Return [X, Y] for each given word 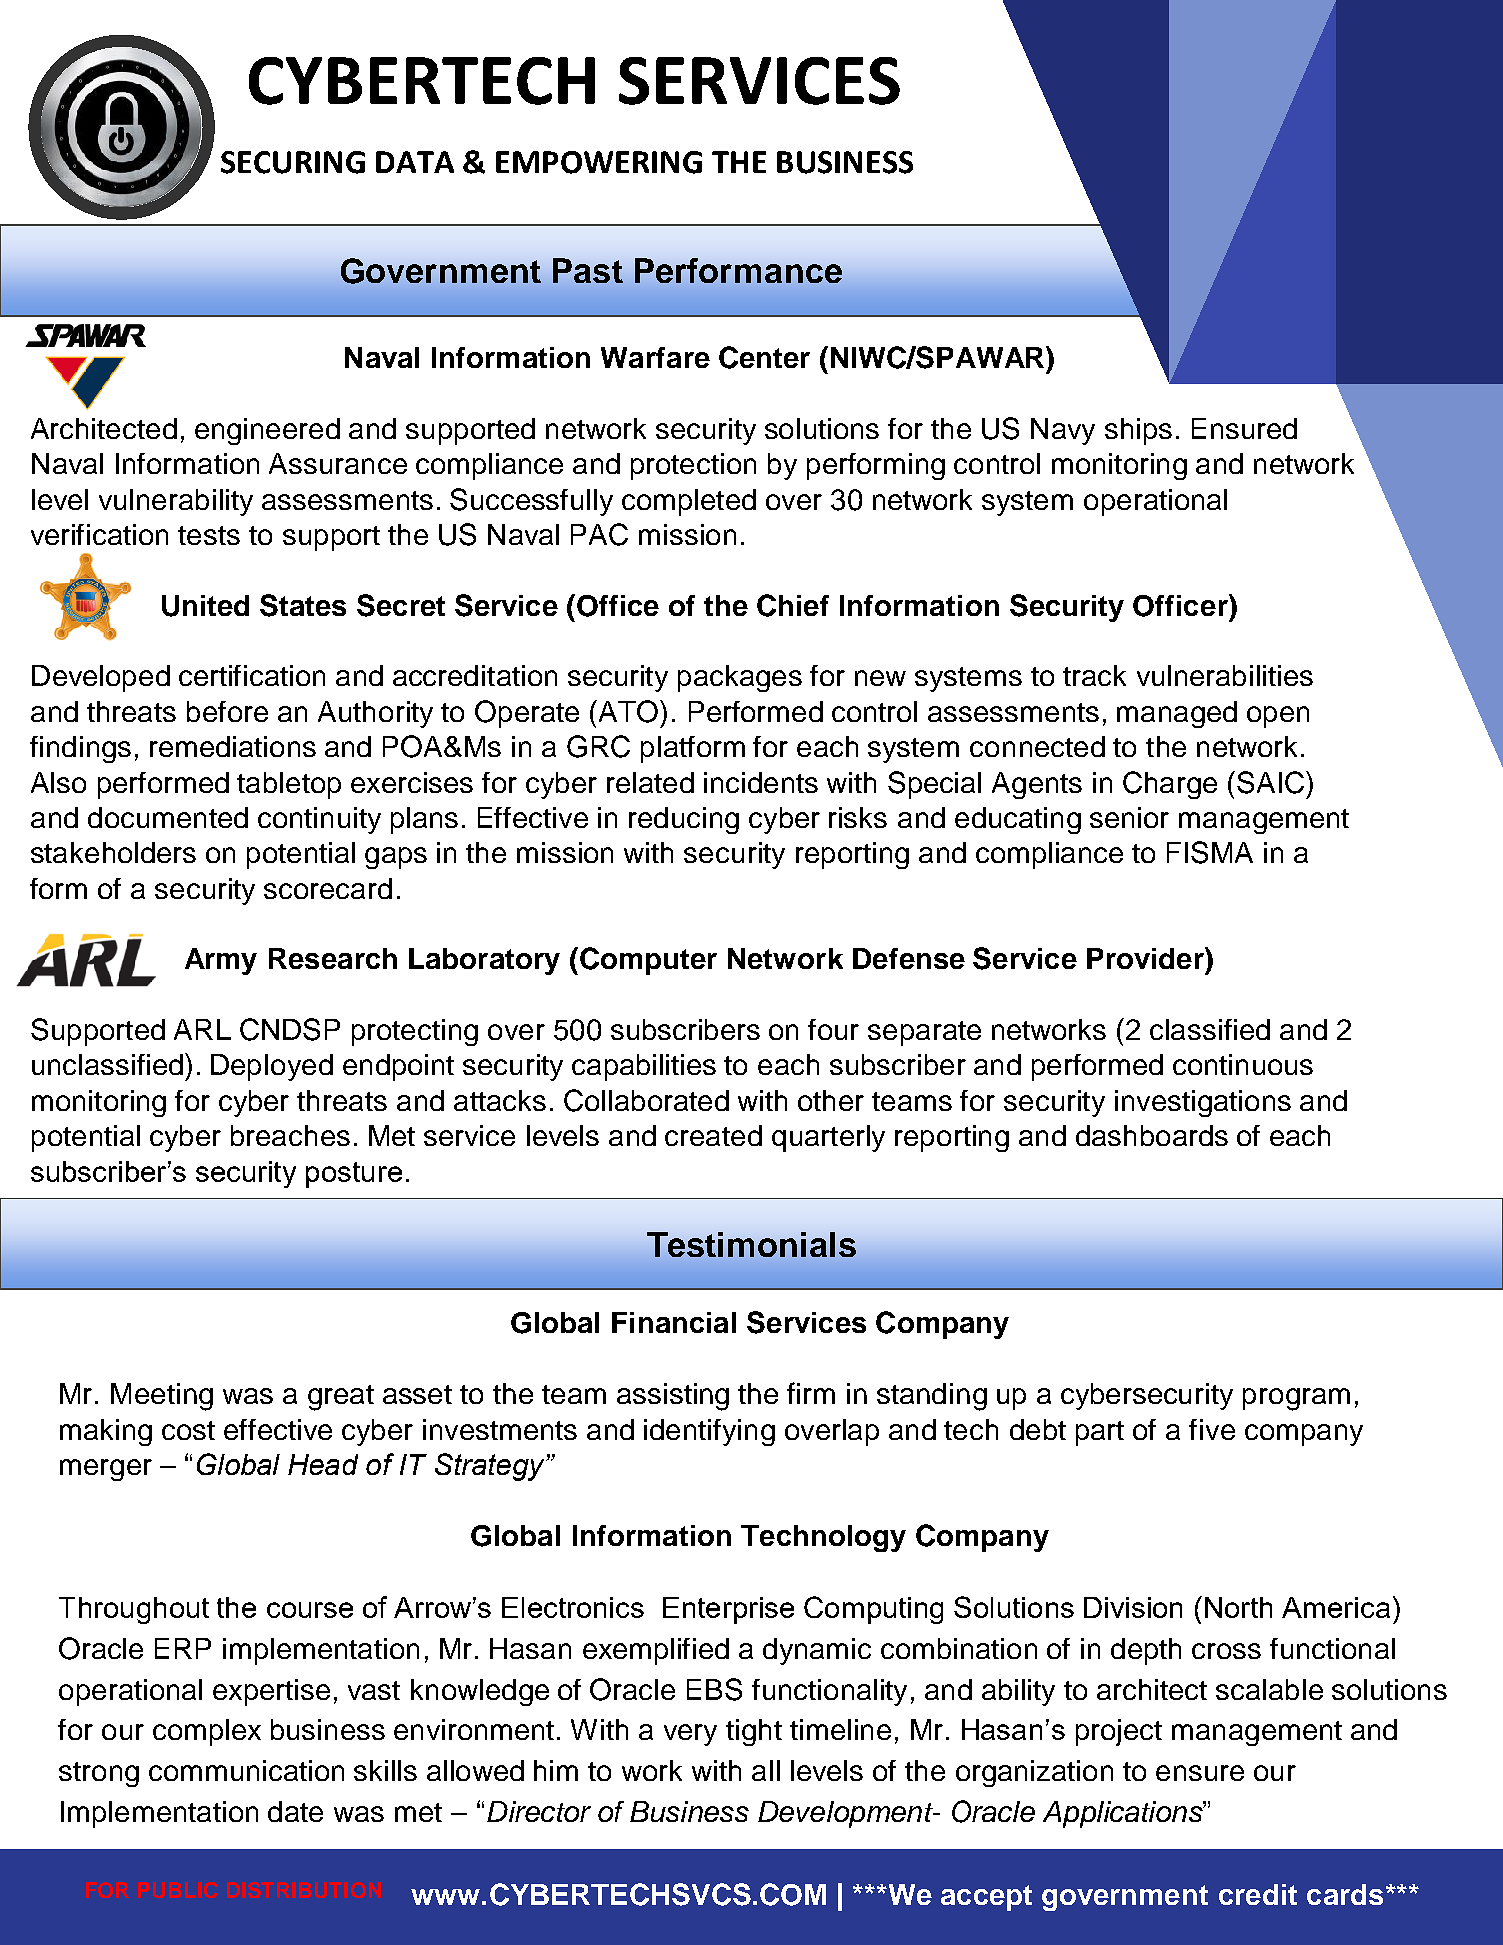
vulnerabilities [1225, 675]
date [295, 1811]
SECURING [293, 162]
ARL [202, 1029]
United [205, 606]
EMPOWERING [599, 162]
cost [188, 1430]
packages [740, 678]
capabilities [644, 1067]
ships [1138, 431]
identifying [709, 1432]
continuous [1243, 1064]
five [1212, 1429]
